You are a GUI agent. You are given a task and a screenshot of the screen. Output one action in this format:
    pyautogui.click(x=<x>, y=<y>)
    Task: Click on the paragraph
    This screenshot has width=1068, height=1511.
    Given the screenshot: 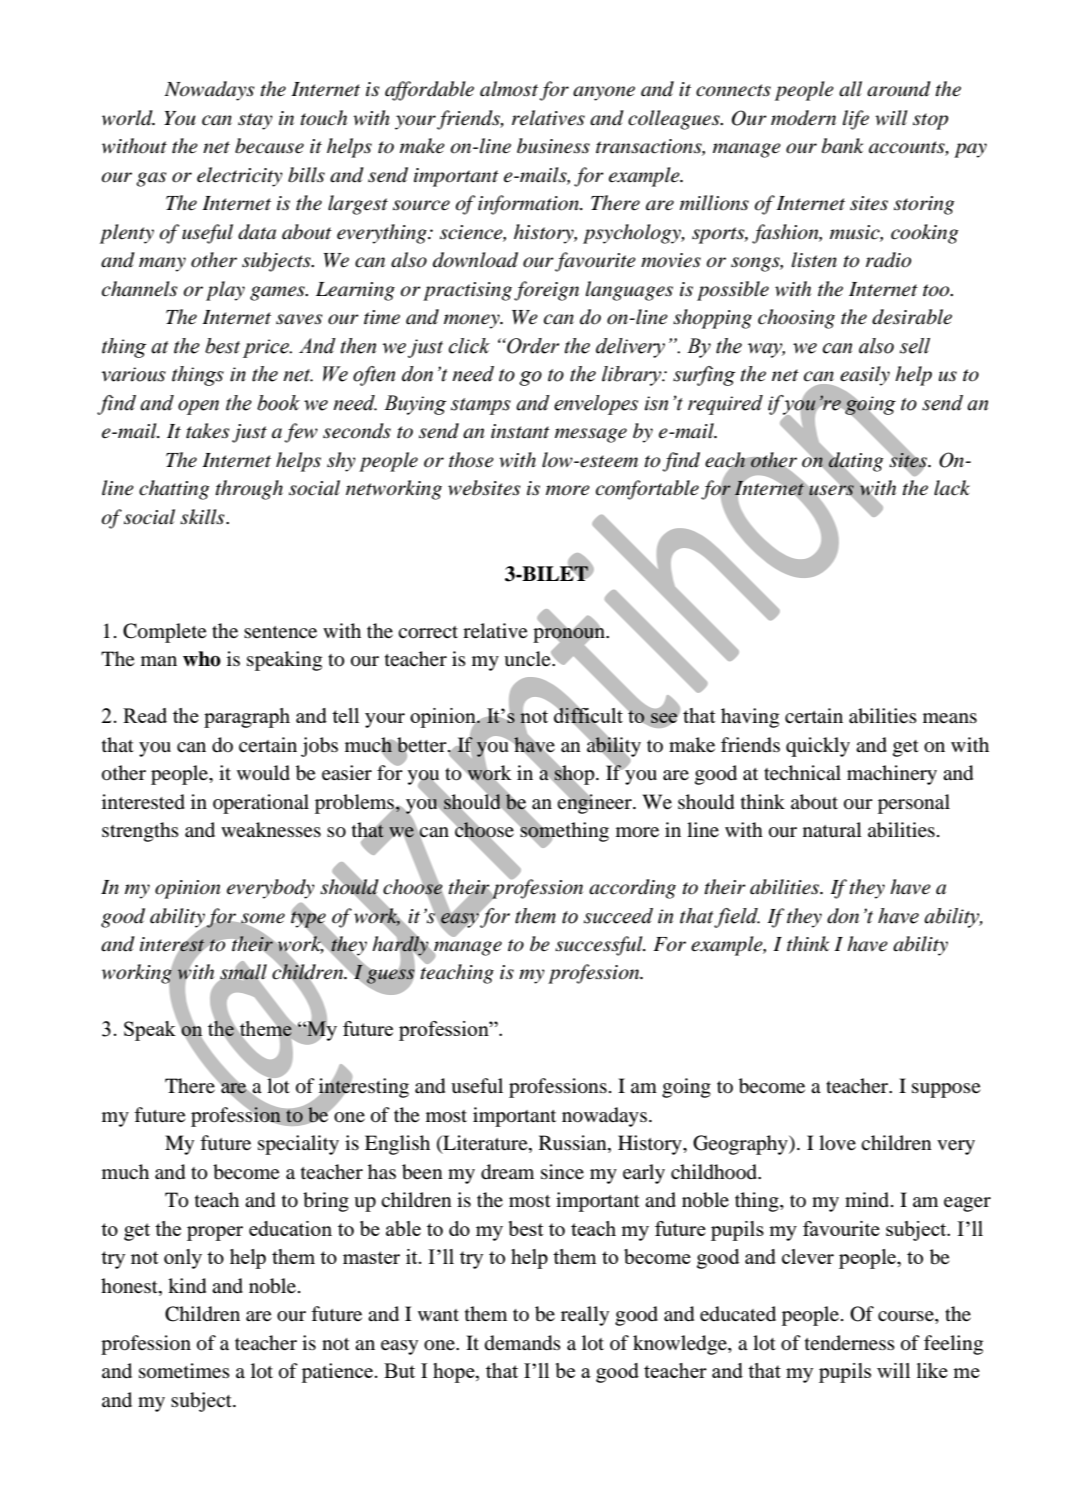 What is the action you would take?
    pyautogui.click(x=247, y=718)
